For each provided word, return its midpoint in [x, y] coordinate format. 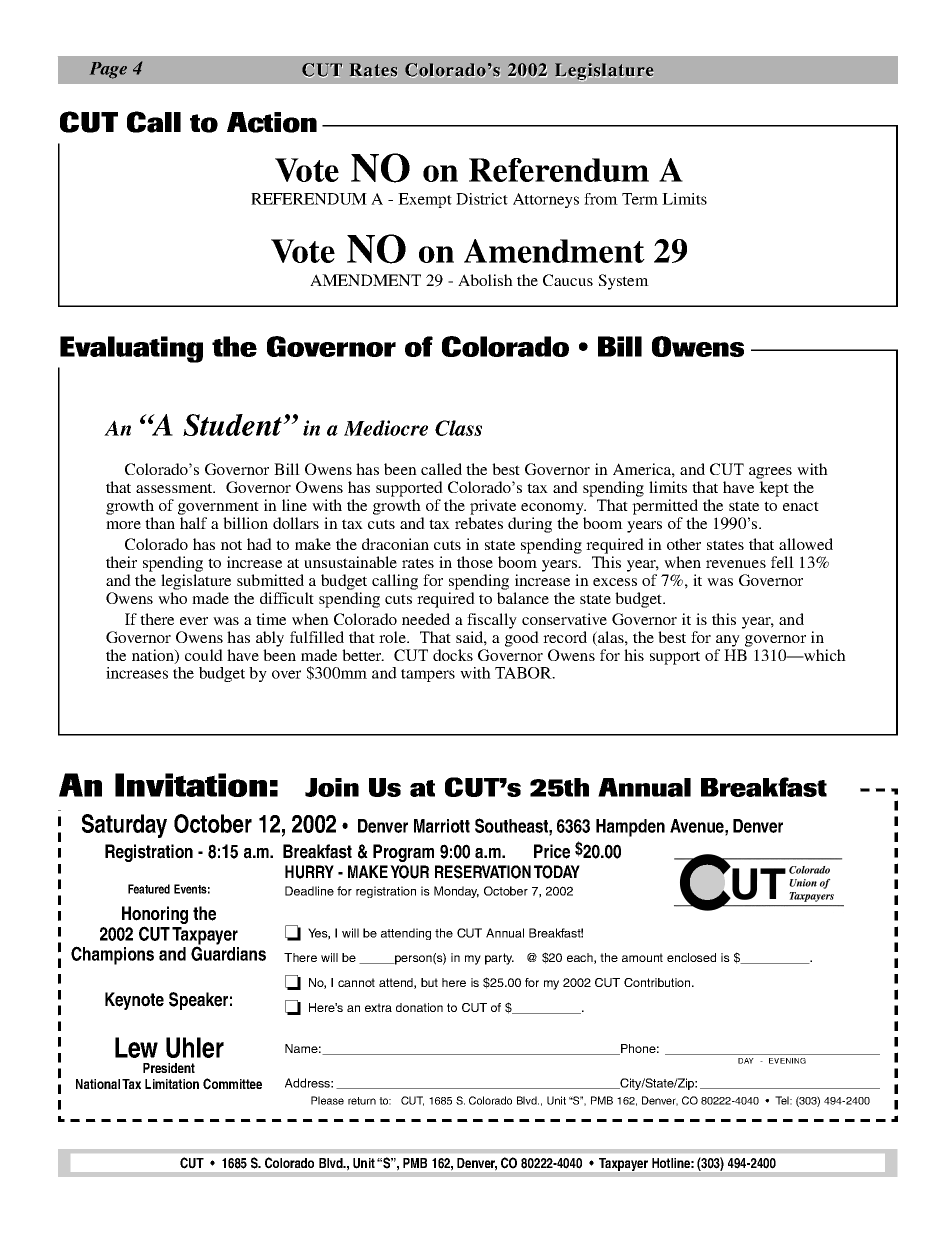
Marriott [442, 826]
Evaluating [131, 349]
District [482, 199]
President [169, 1068]
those [475, 562]
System [623, 282]
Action [272, 122]
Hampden [630, 828]
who [172, 598]
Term [640, 199]
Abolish [485, 280]
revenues [736, 564]
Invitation [191, 785]
